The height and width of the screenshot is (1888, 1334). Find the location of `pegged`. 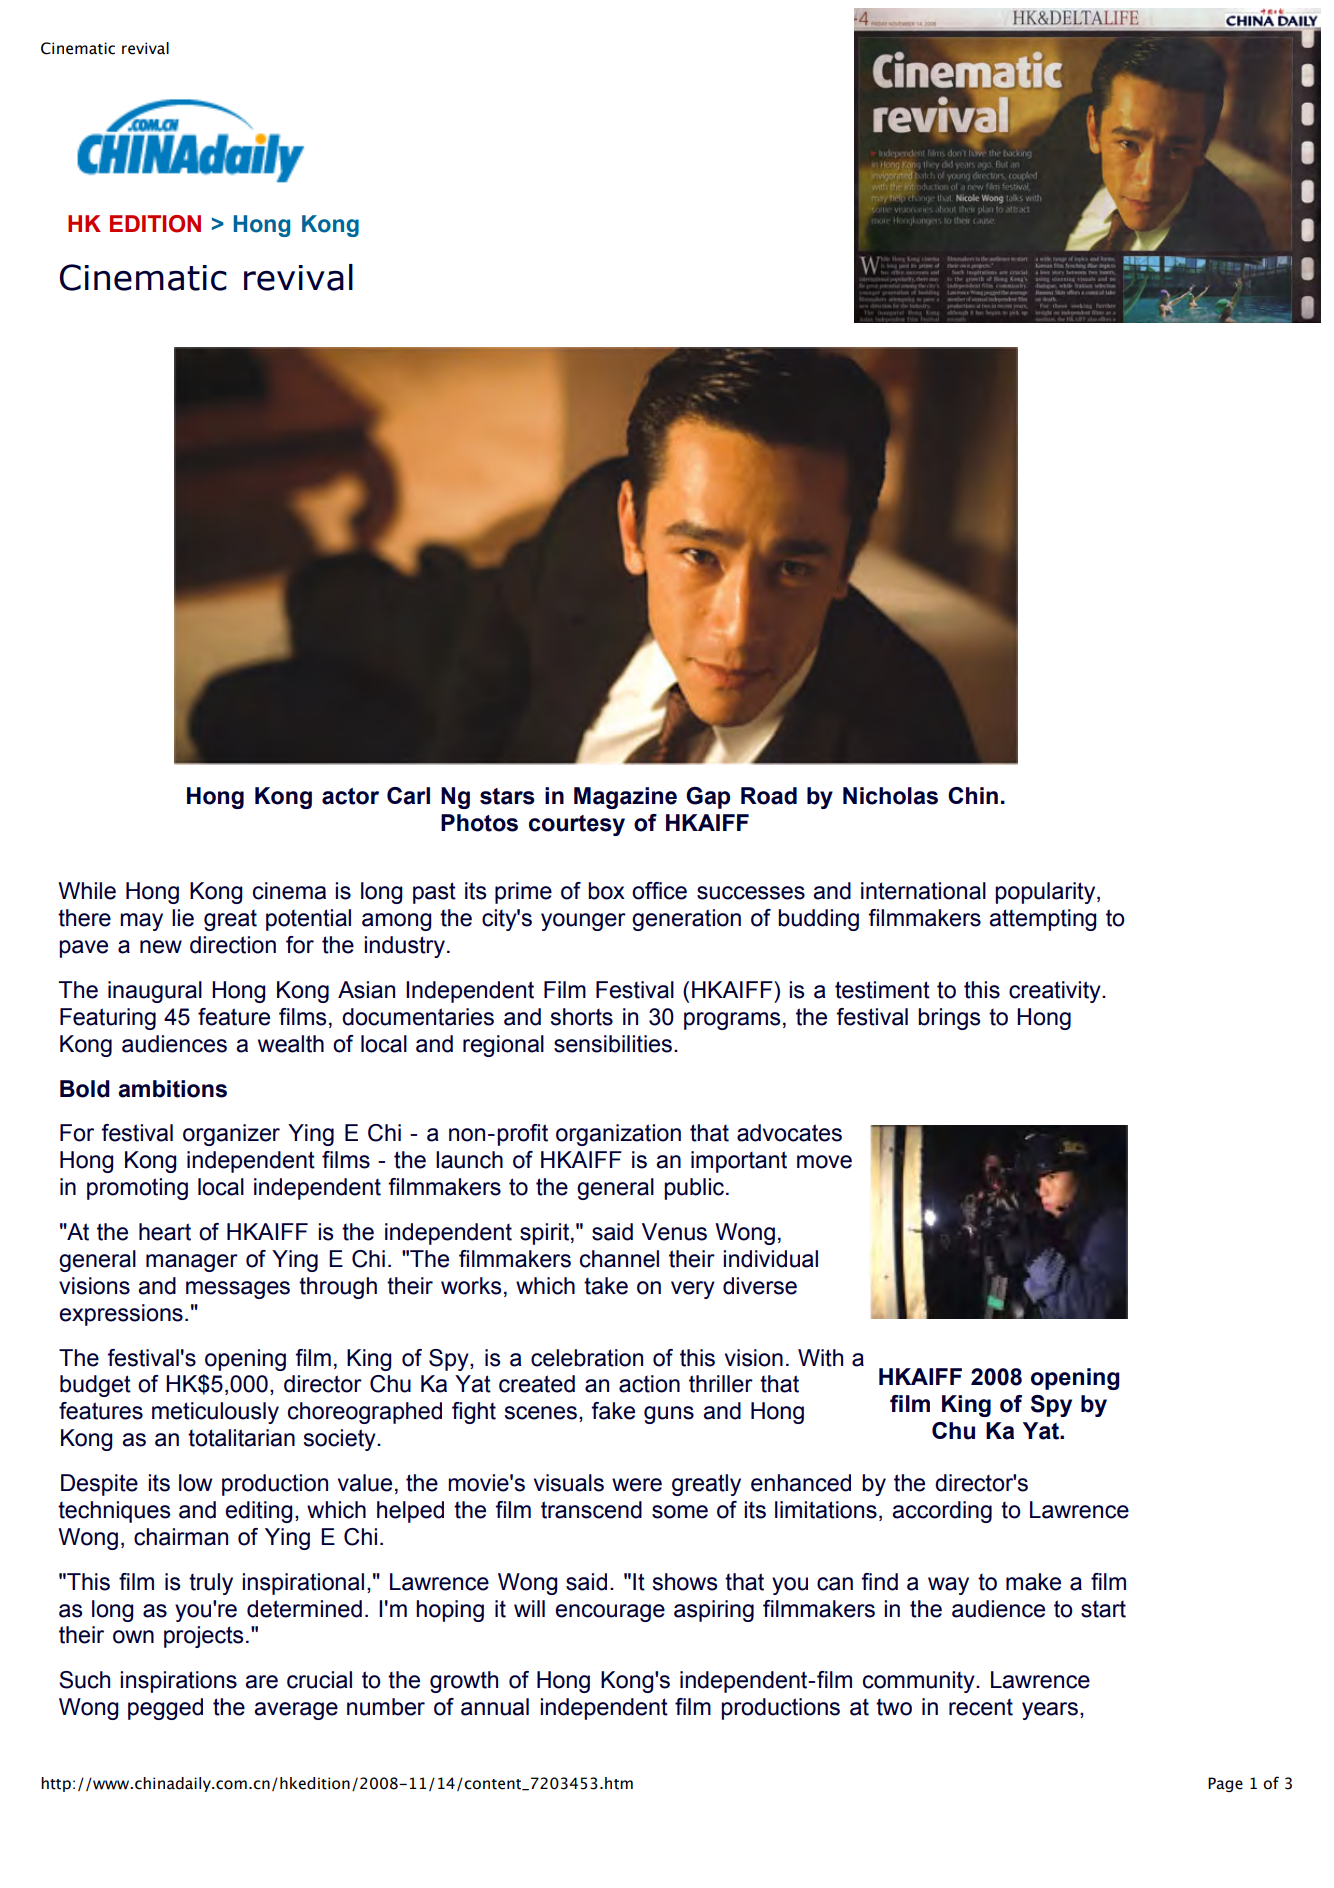

pegged is located at coordinates (165, 1709).
